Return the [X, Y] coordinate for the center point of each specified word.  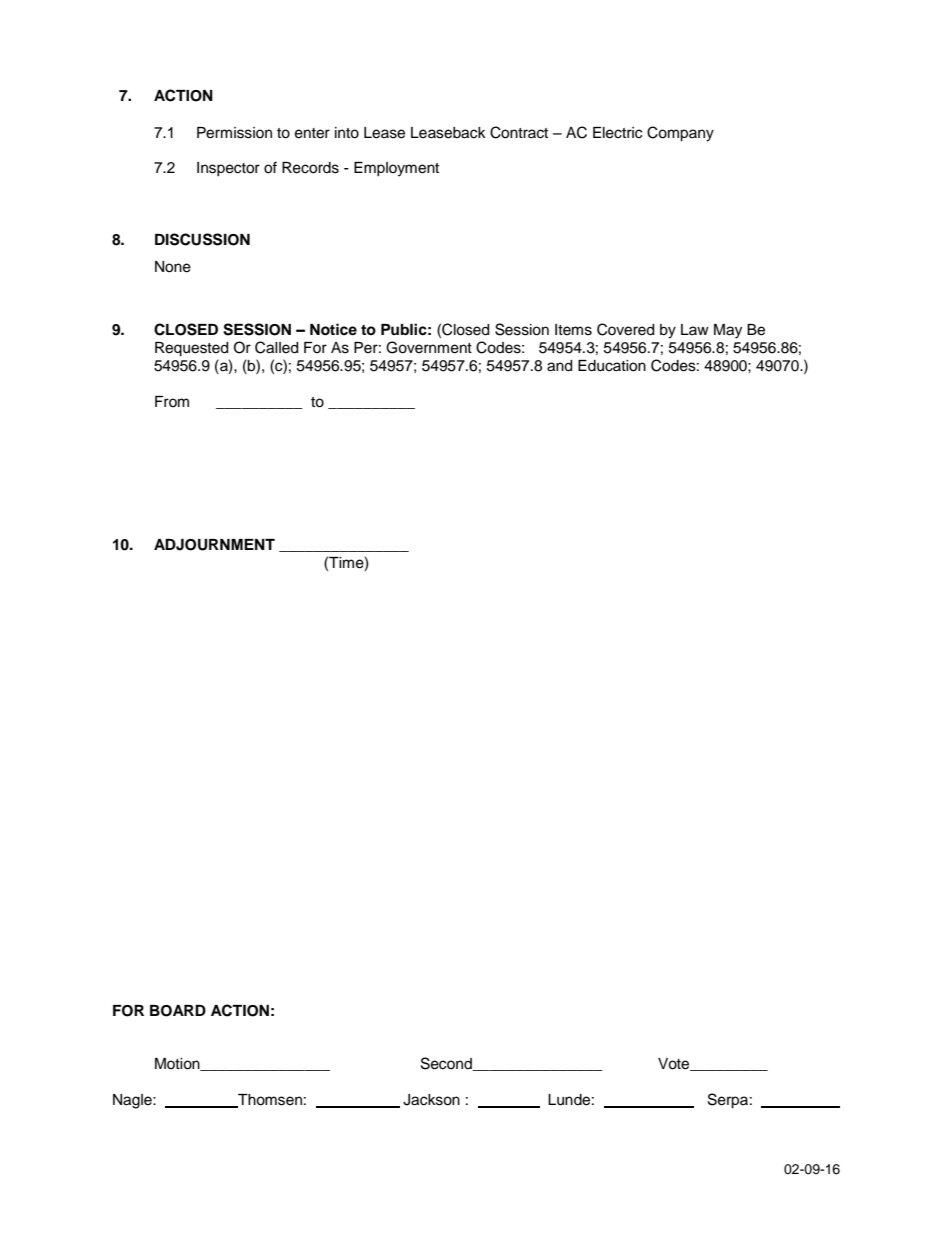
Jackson [431, 1100]
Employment [396, 169]
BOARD [178, 1011]
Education [612, 366]
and [559, 366]
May [728, 331]
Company [680, 134]
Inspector [228, 169]
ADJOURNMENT [214, 545]
